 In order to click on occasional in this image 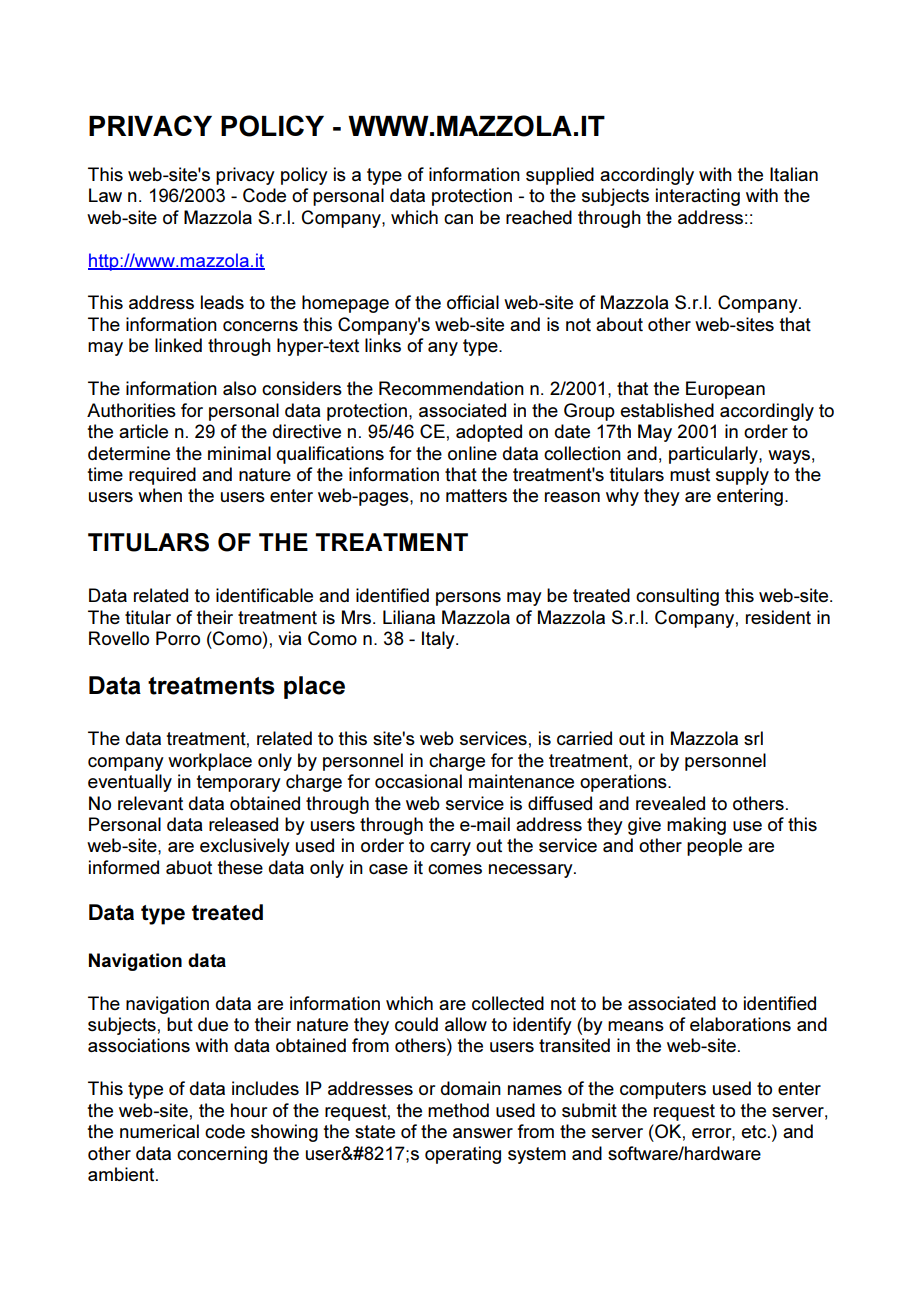, I will do `click(418, 781)`.
